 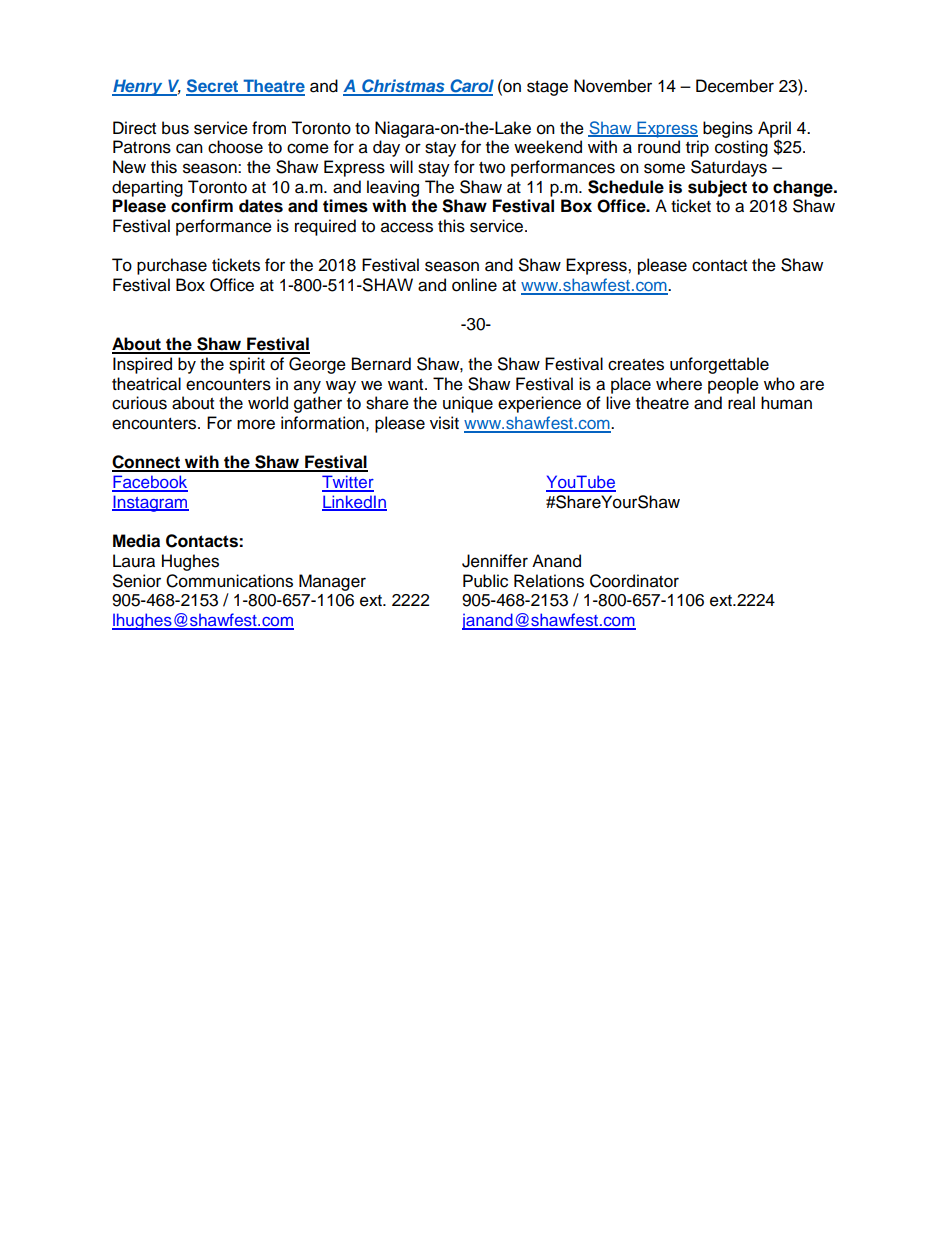 What do you see at coordinates (741, 403) in the image?
I see `real` at bounding box center [741, 403].
